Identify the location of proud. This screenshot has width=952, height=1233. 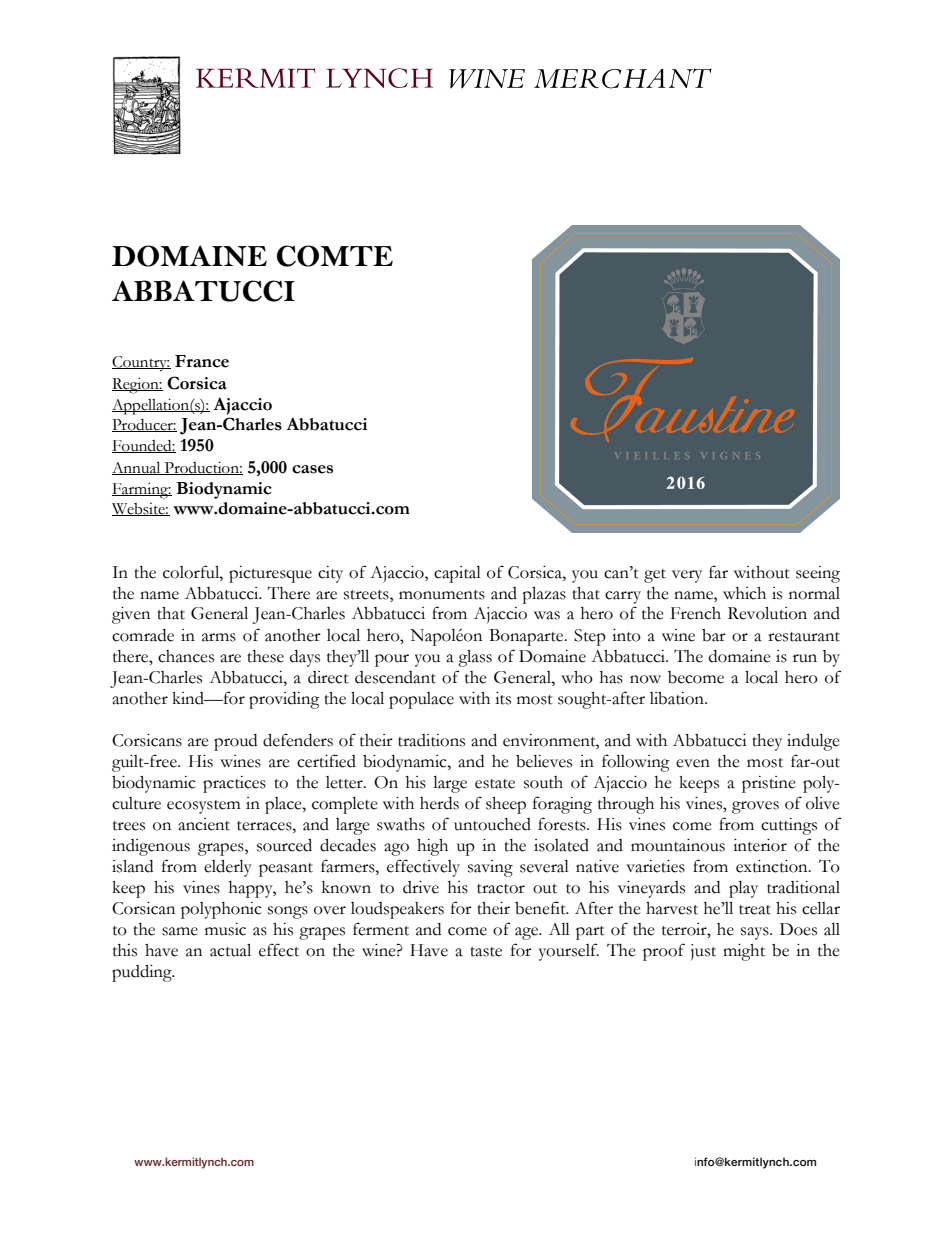
(235, 742).
